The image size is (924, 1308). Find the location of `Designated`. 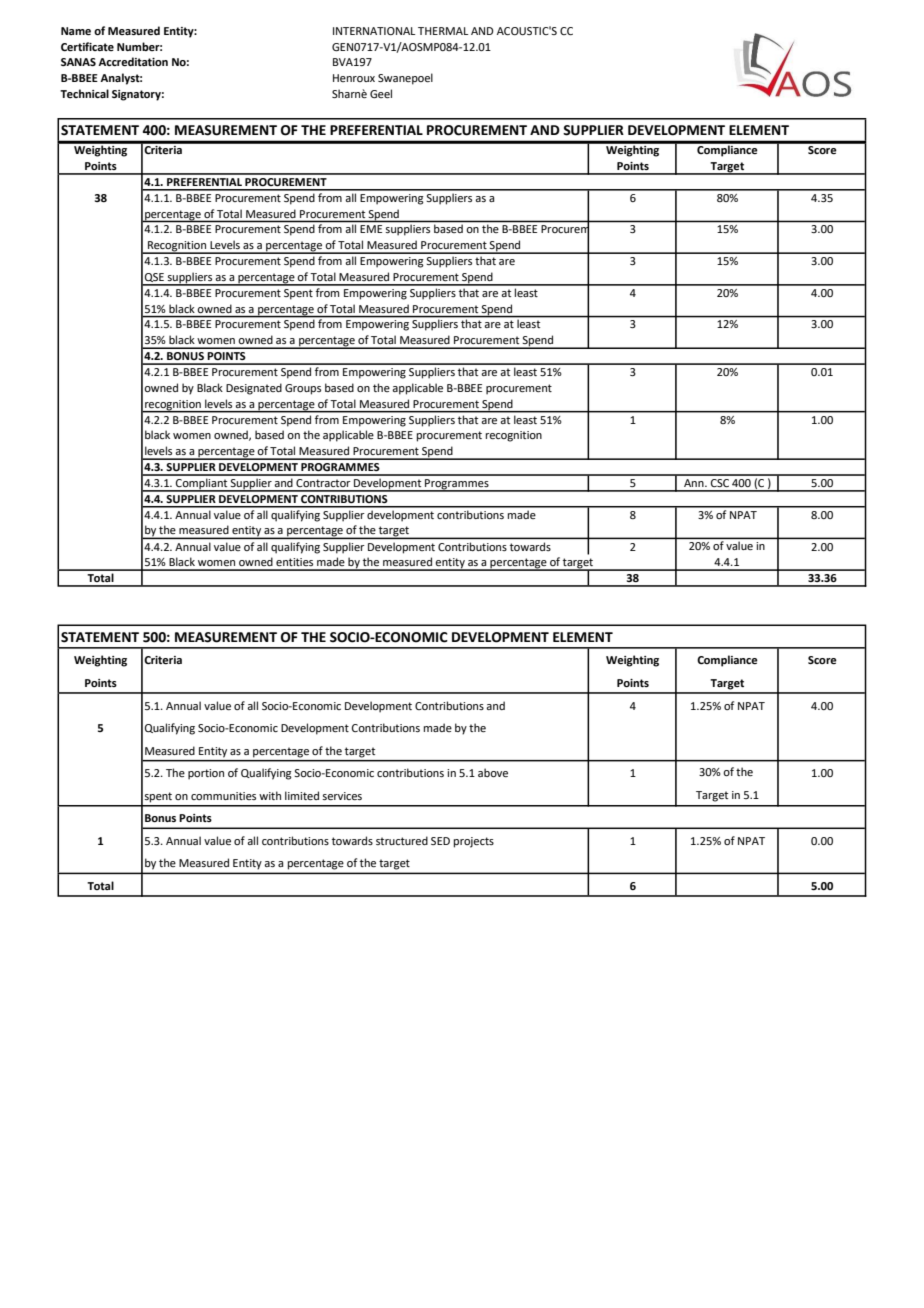

Designated is located at coordinates (254, 389).
